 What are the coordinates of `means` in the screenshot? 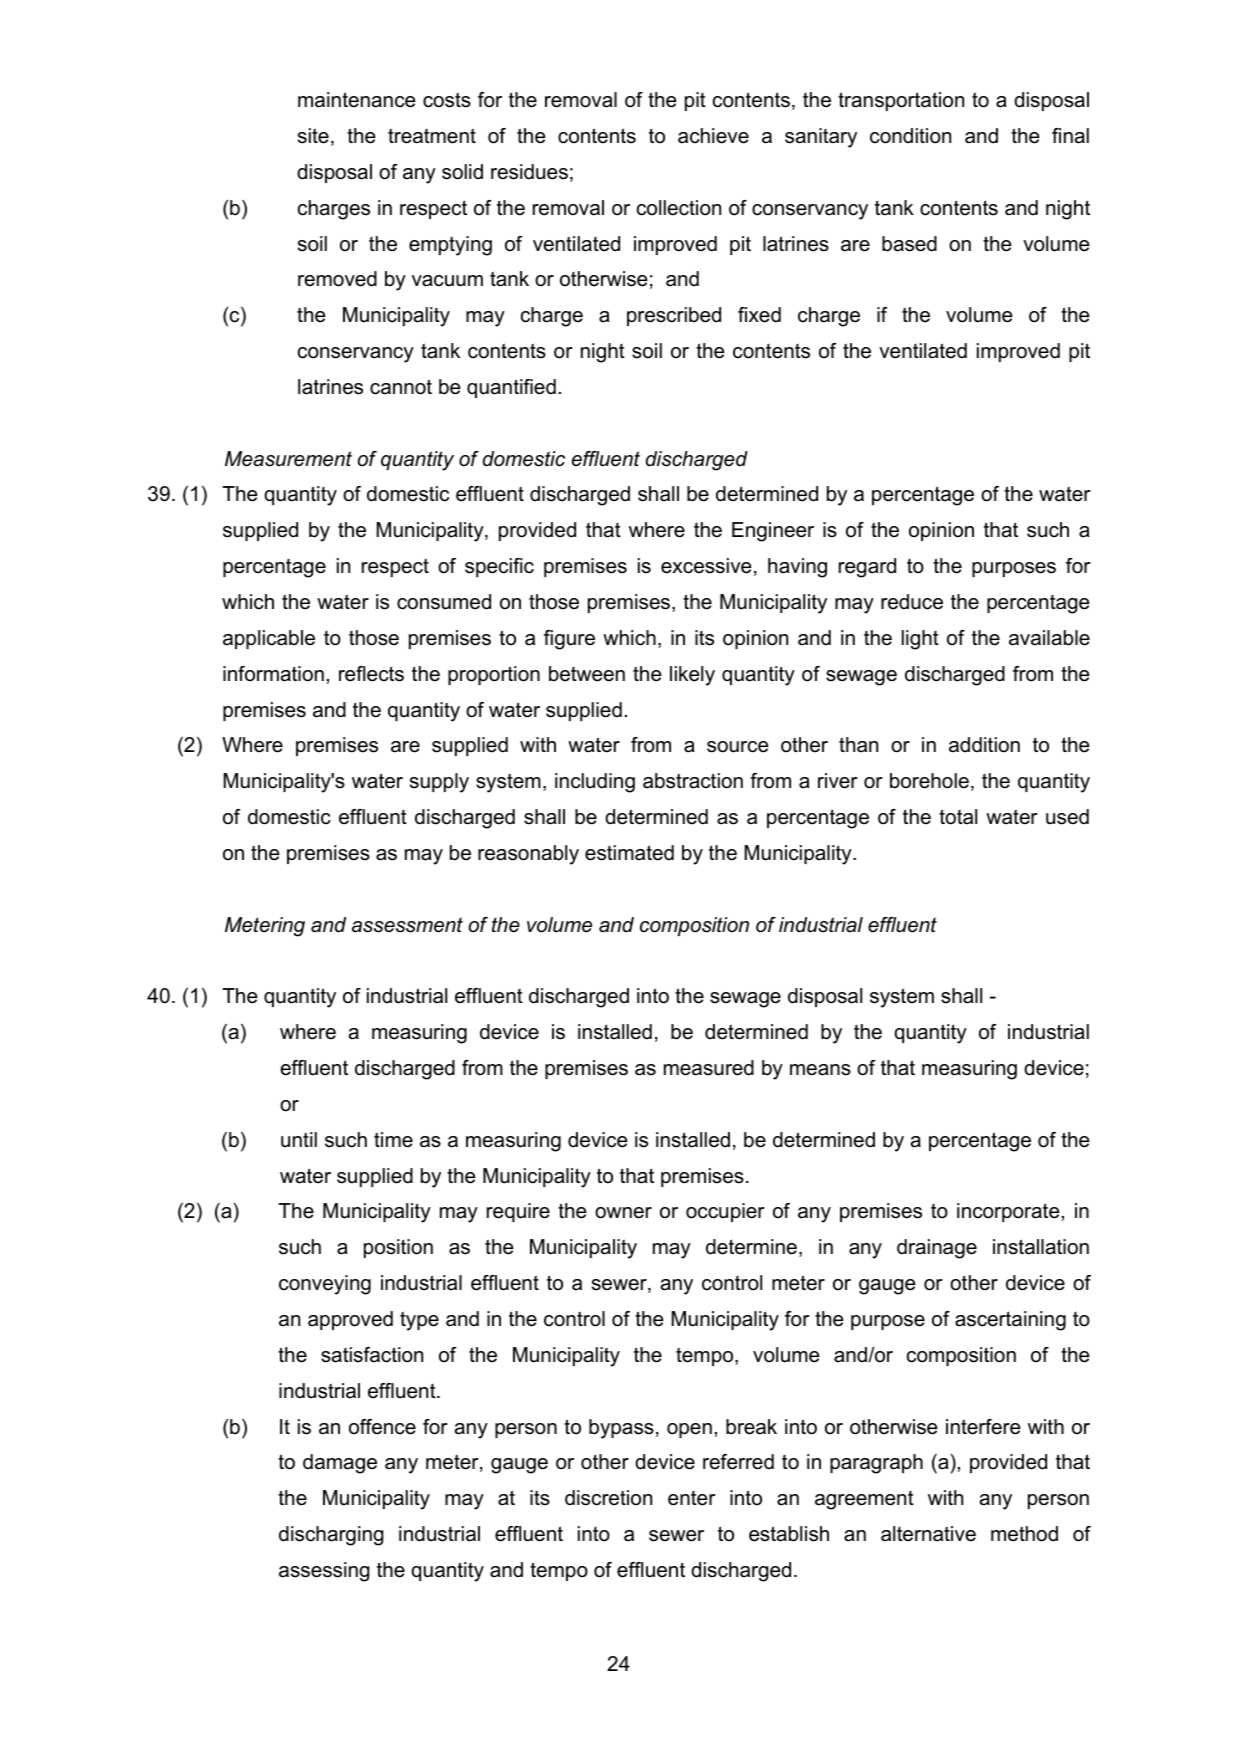 It's located at (820, 1070).
